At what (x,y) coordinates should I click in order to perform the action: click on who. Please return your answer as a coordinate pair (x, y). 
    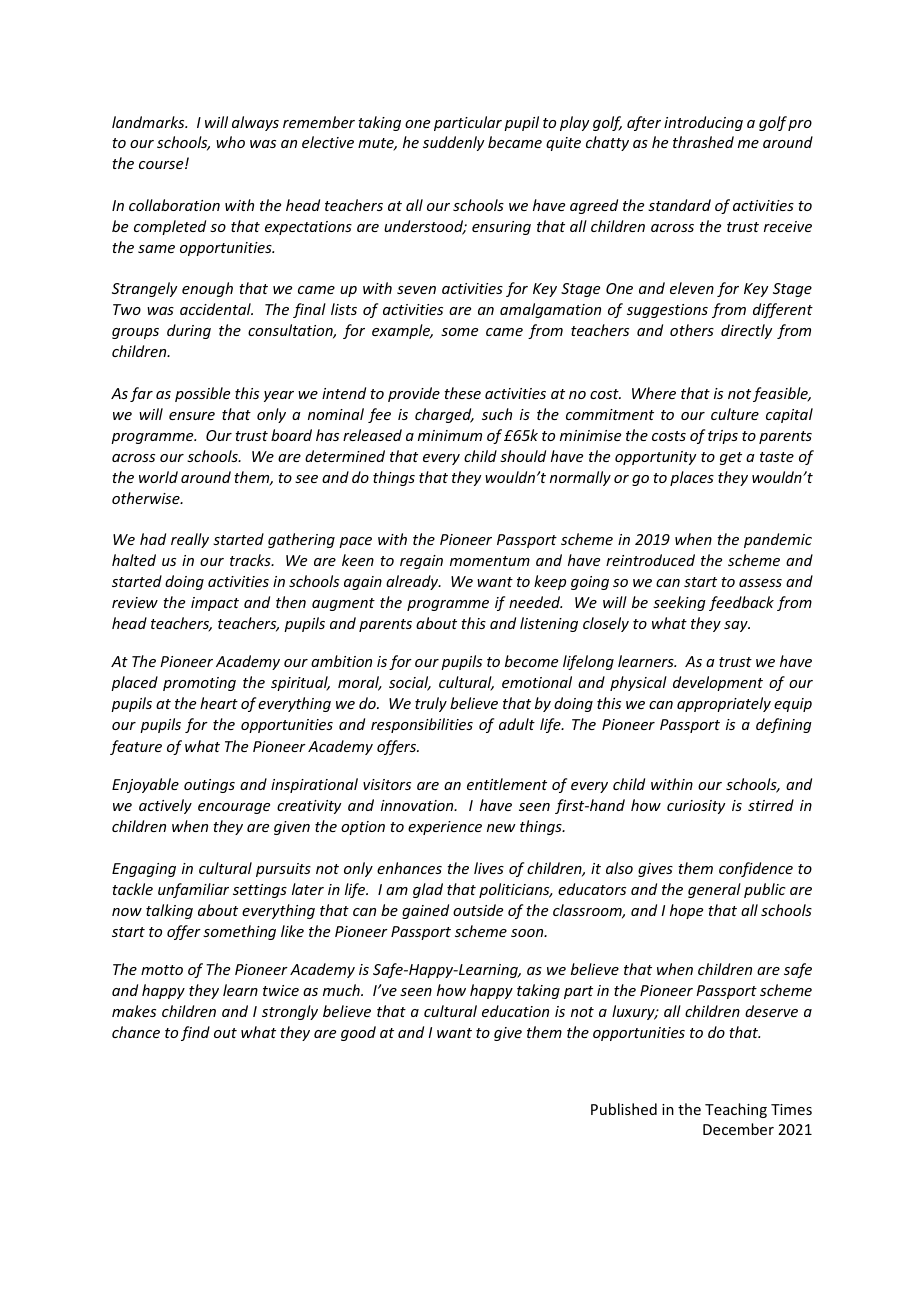
    Looking at the image, I should click on (230, 142).
